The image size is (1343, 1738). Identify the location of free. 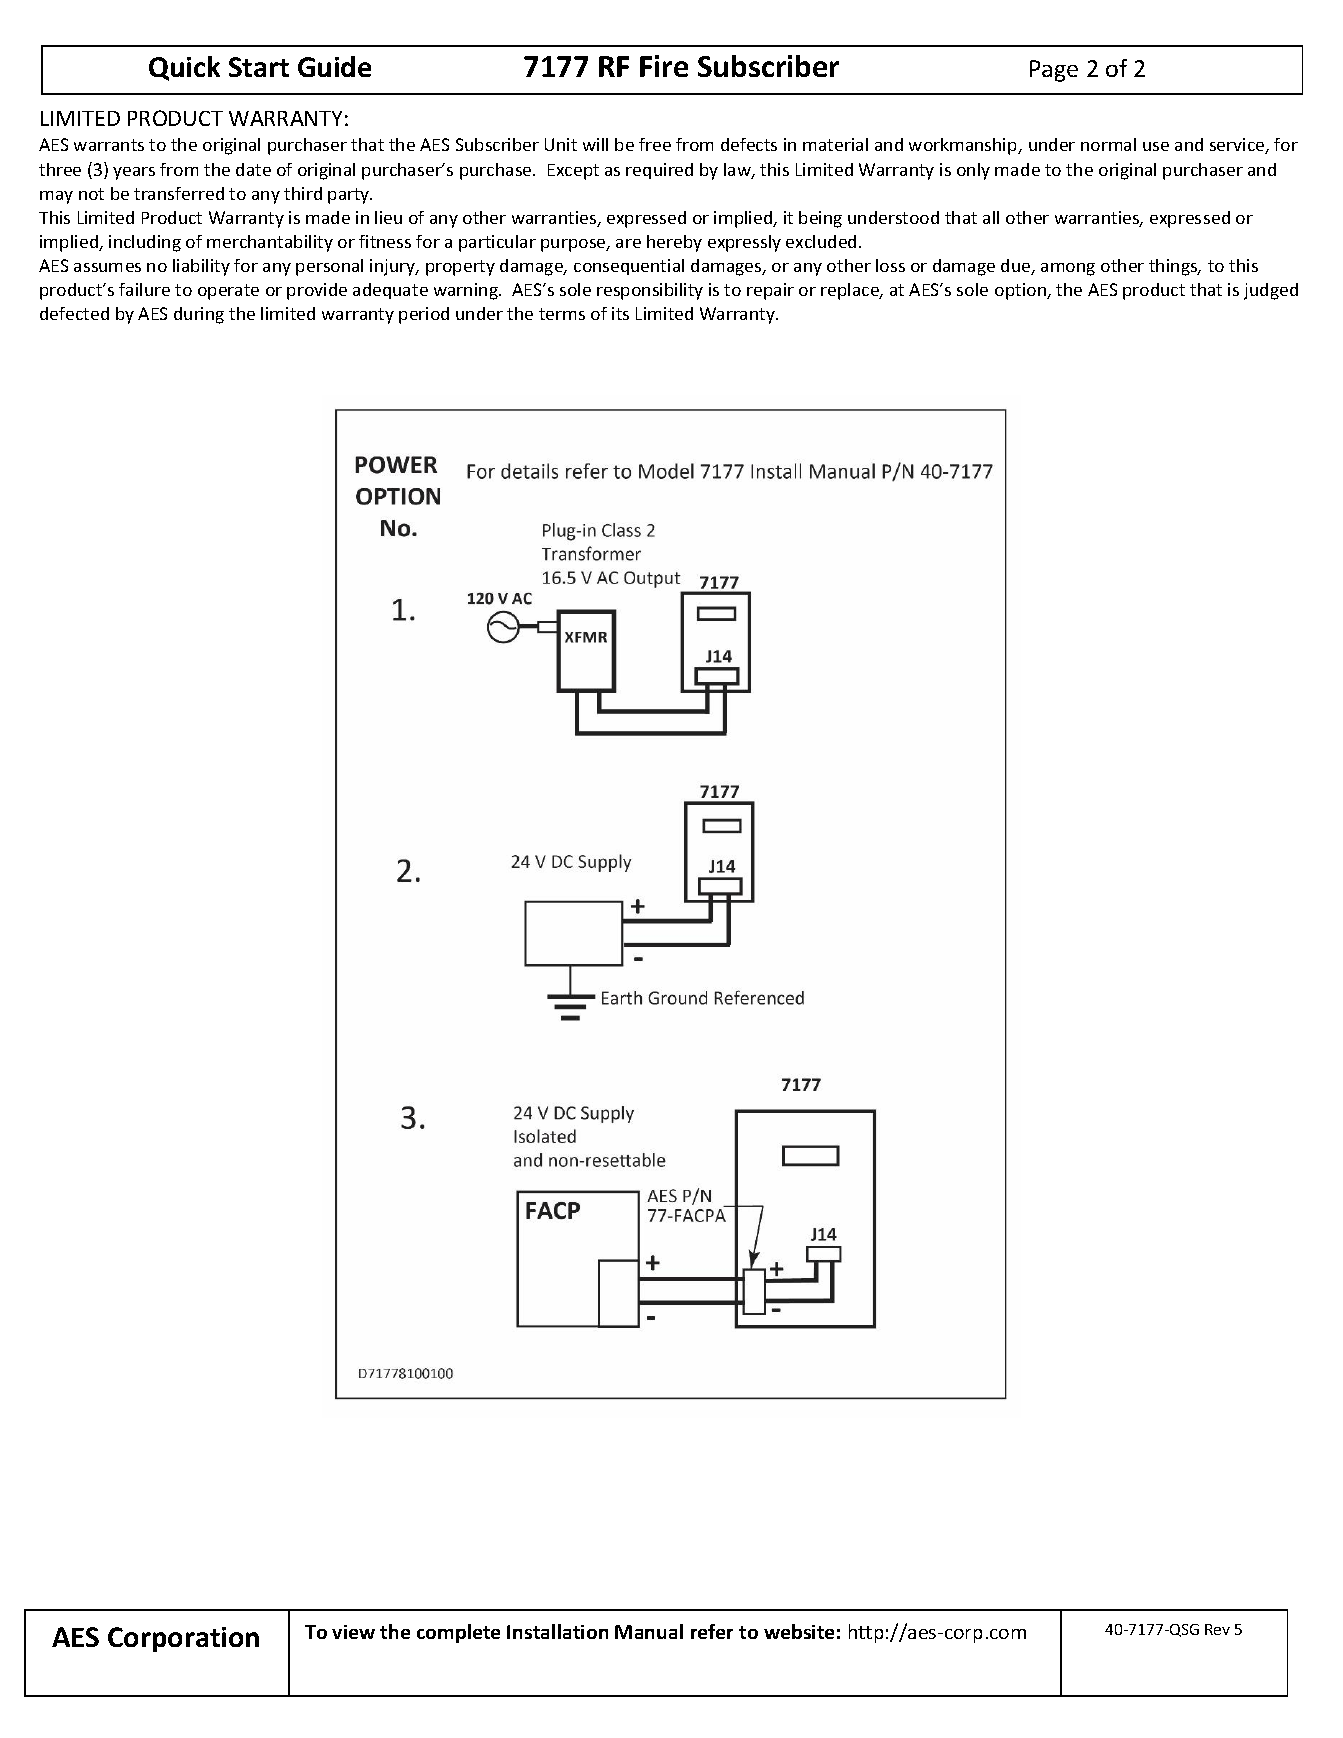
(655, 144).
